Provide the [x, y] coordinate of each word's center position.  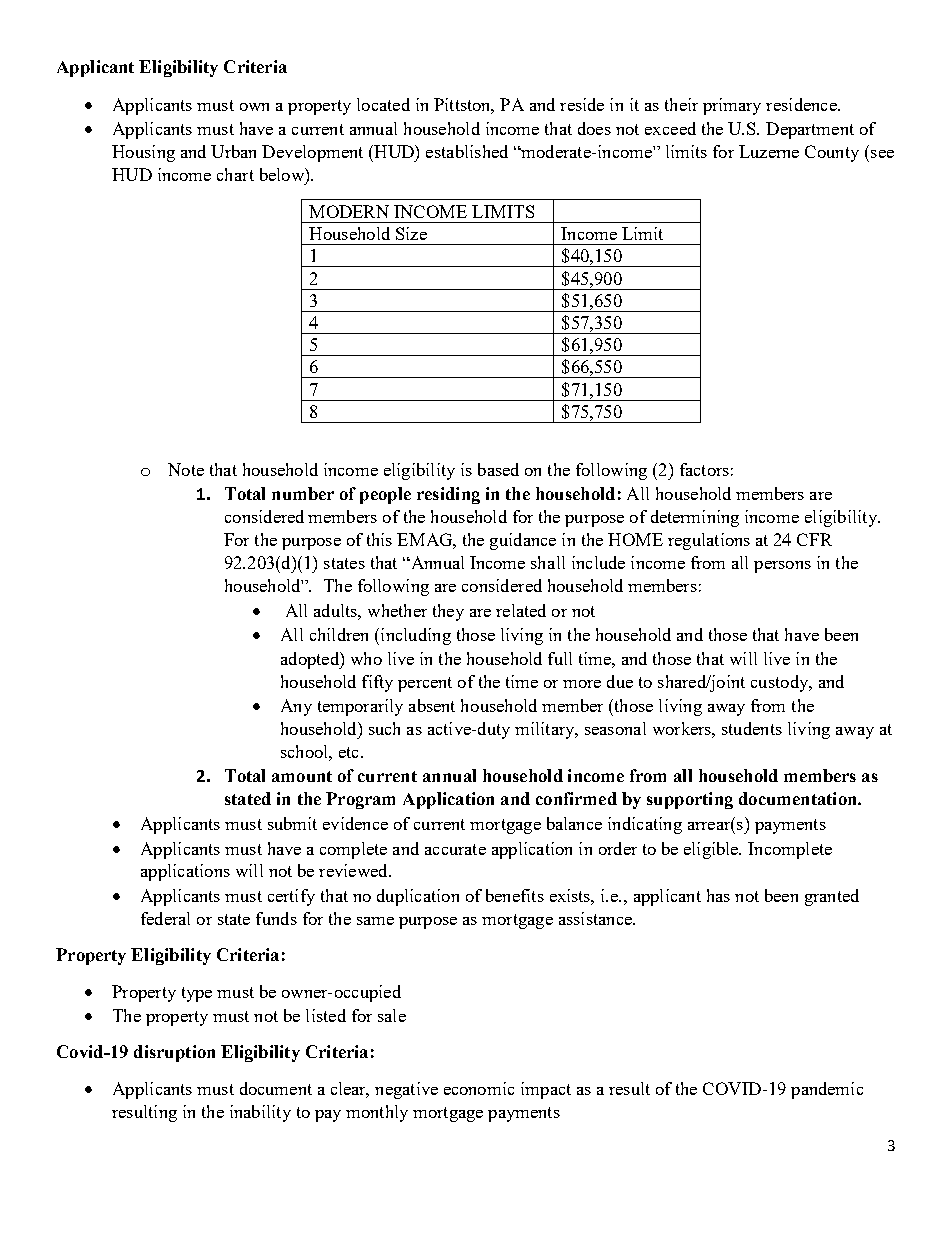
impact [546, 1090]
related [521, 610]
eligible [712, 850]
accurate [455, 849]
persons [782, 567]
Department [810, 130]
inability [260, 1113]
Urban [233, 151]
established [467, 151]
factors [704, 469]
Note [186, 469]
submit [292, 823]
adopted [311, 660]
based [498, 469]
